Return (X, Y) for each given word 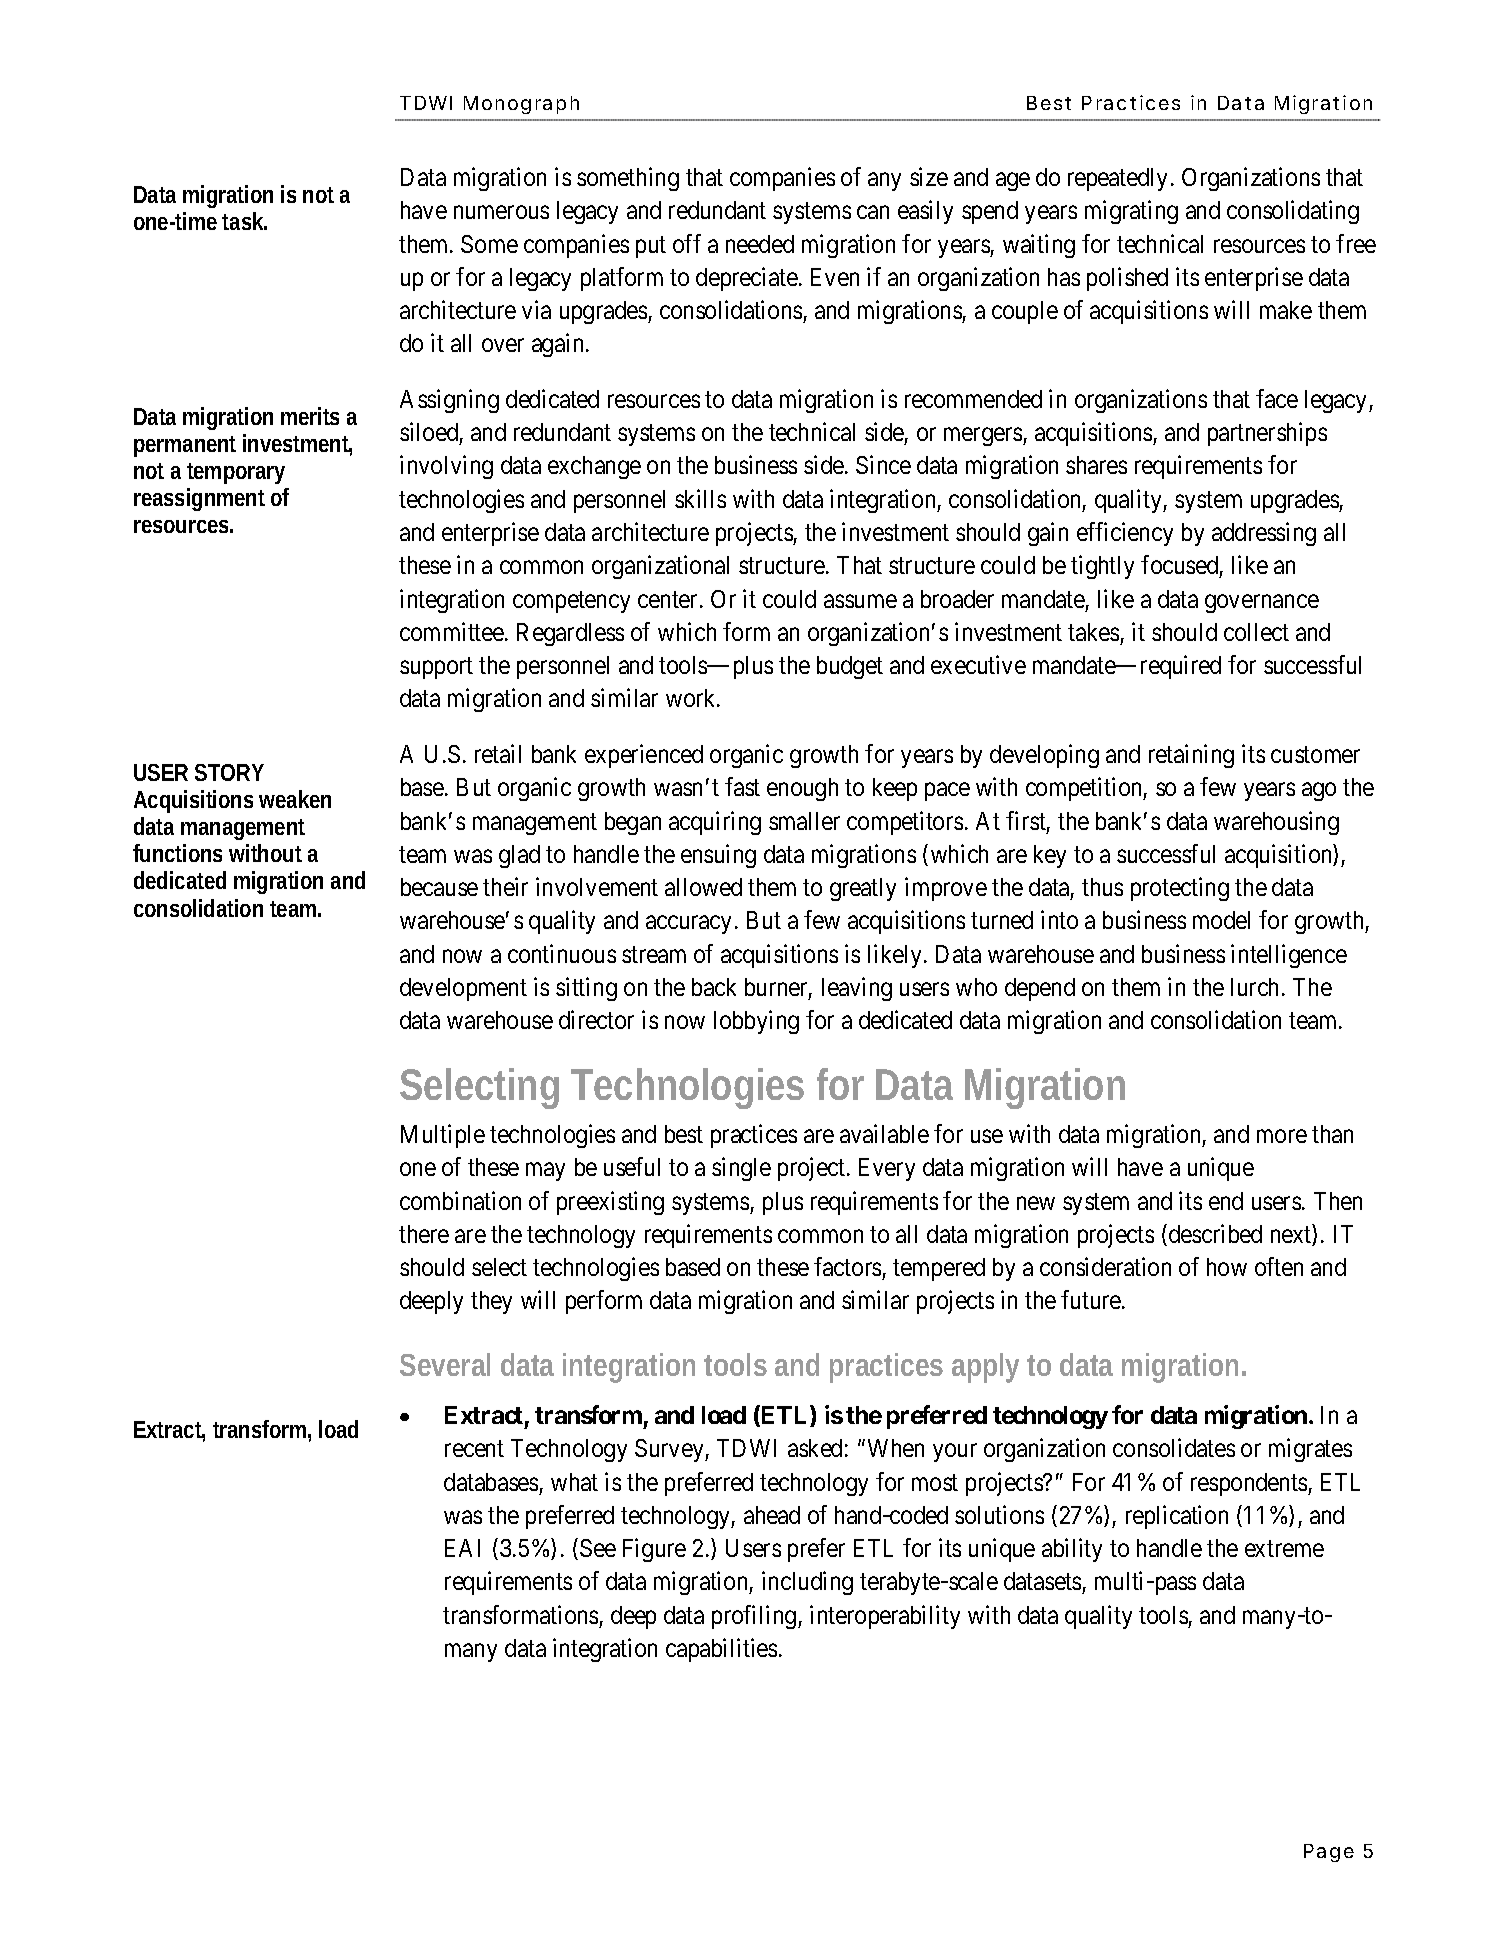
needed (760, 244)
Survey (670, 1450)
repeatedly (1117, 179)
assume (860, 601)
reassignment (199, 499)
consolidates (1174, 1447)
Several (445, 1364)
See (598, 1548)
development (463, 989)
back (714, 987)
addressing (1264, 534)
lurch (1254, 987)
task (244, 221)
